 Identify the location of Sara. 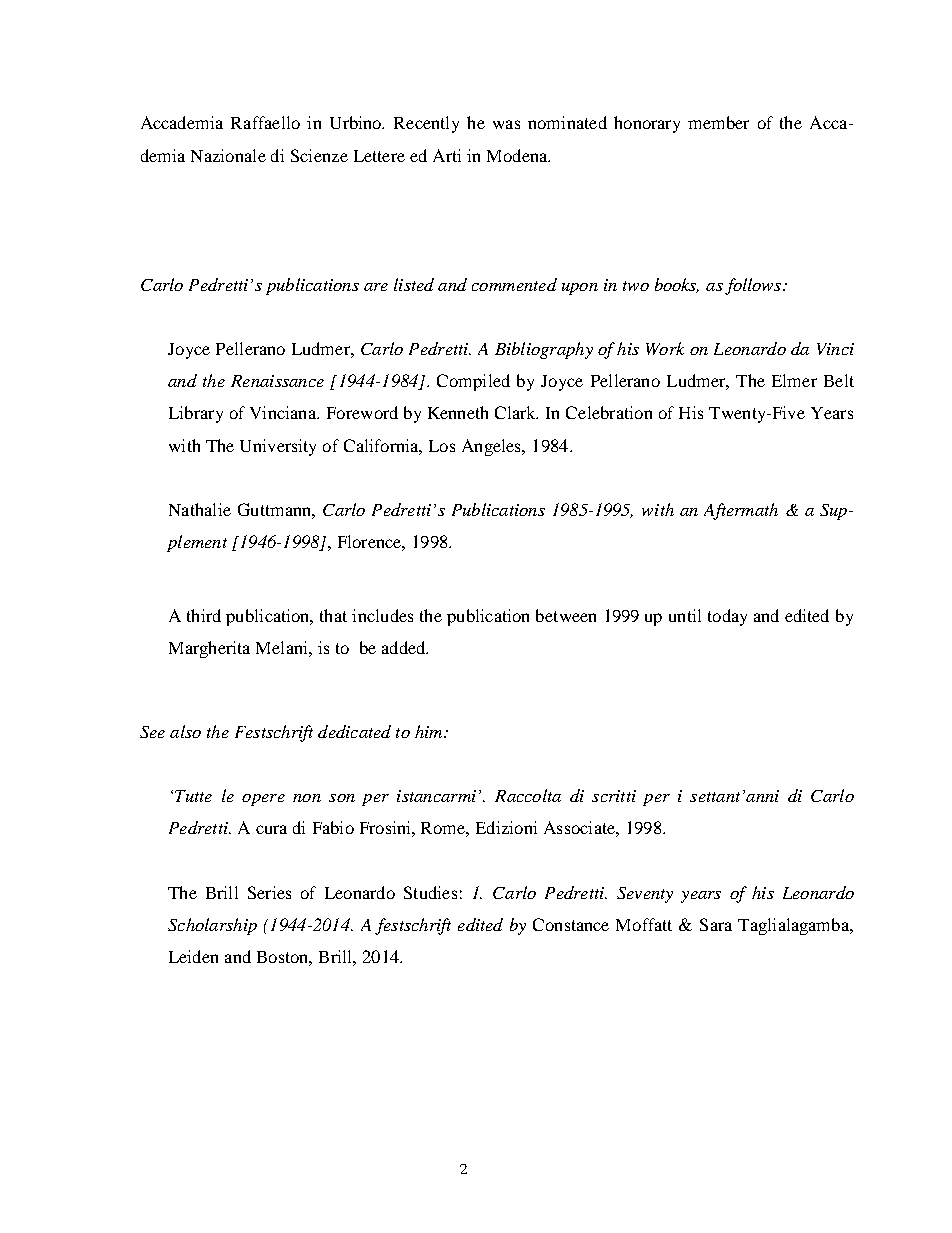
(716, 924).
